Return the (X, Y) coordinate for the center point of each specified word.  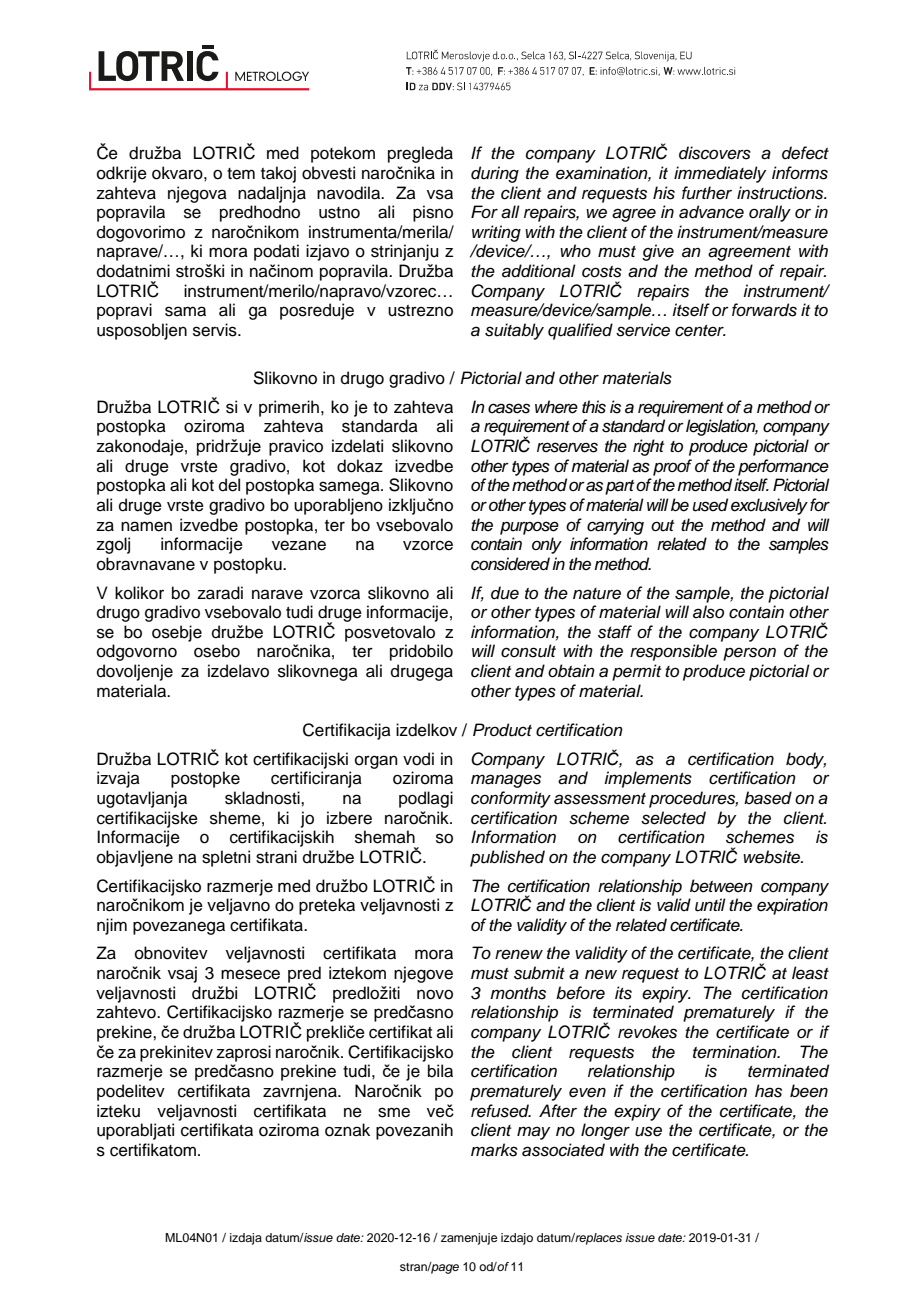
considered (510, 564)
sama (185, 311)
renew (519, 954)
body (806, 760)
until (710, 905)
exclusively (769, 506)
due (505, 593)
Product (502, 730)
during (495, 174)
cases (509, 408)
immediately (720, 174)
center (700, 331)
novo (435, 994)
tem (241, 174)
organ (376, 762)
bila (440, 1071)
